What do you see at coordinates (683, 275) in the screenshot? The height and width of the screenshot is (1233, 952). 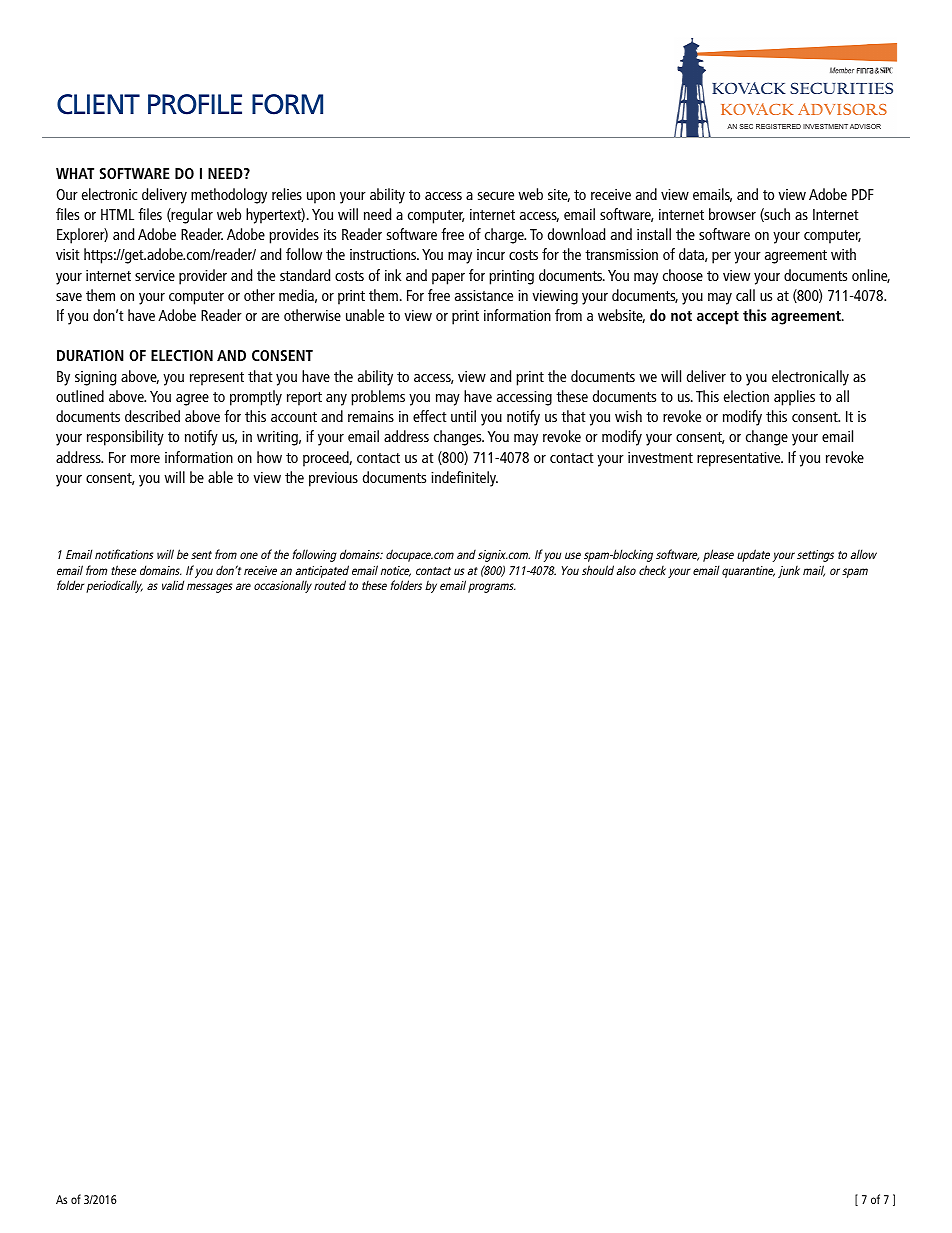 I see `choose` at bounding box center [683, 275].
